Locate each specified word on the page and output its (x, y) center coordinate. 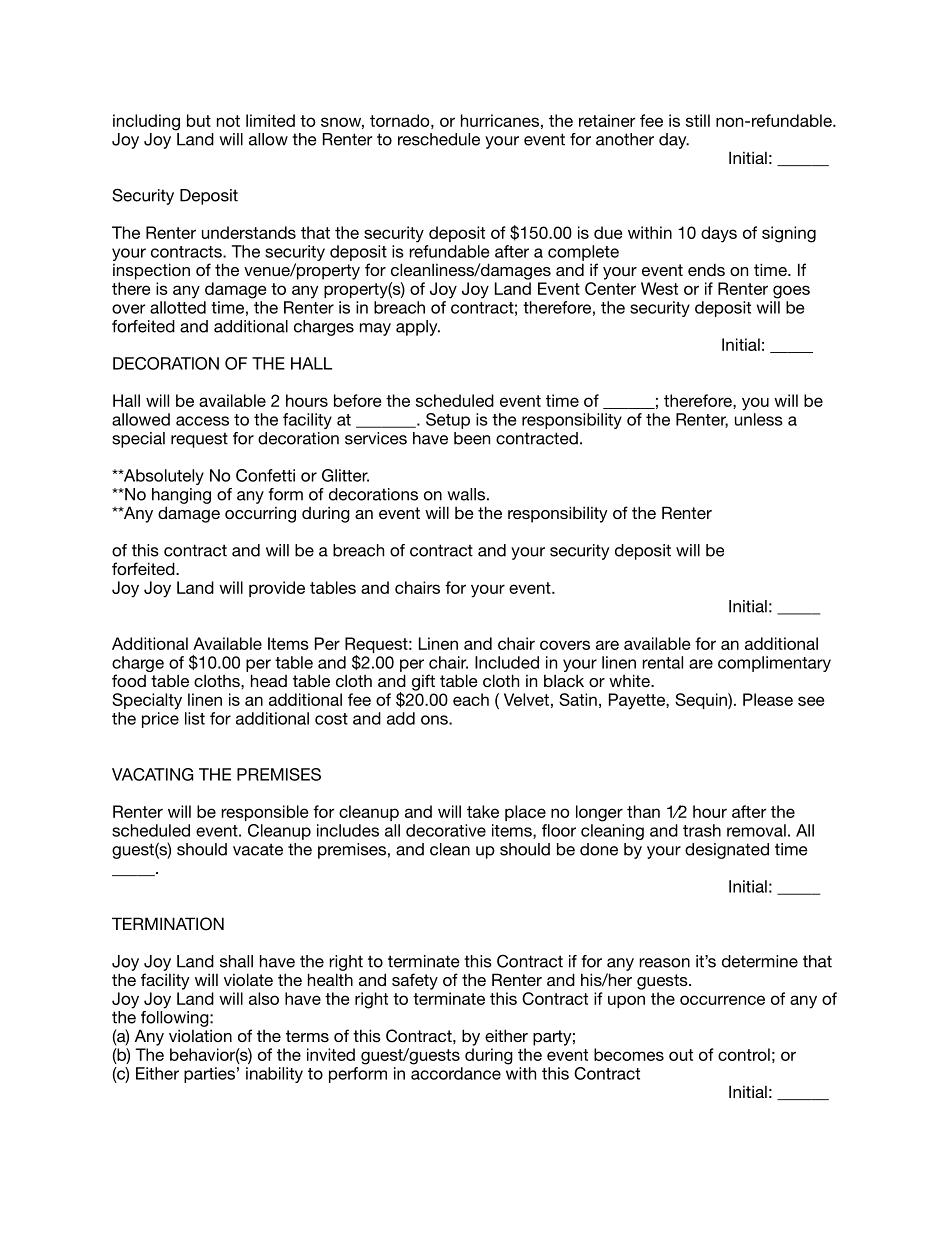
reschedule (439, 139)
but (199, 120)
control (744, 1054)
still (698, 120)
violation (200, 1035)
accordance (456, 1073)
